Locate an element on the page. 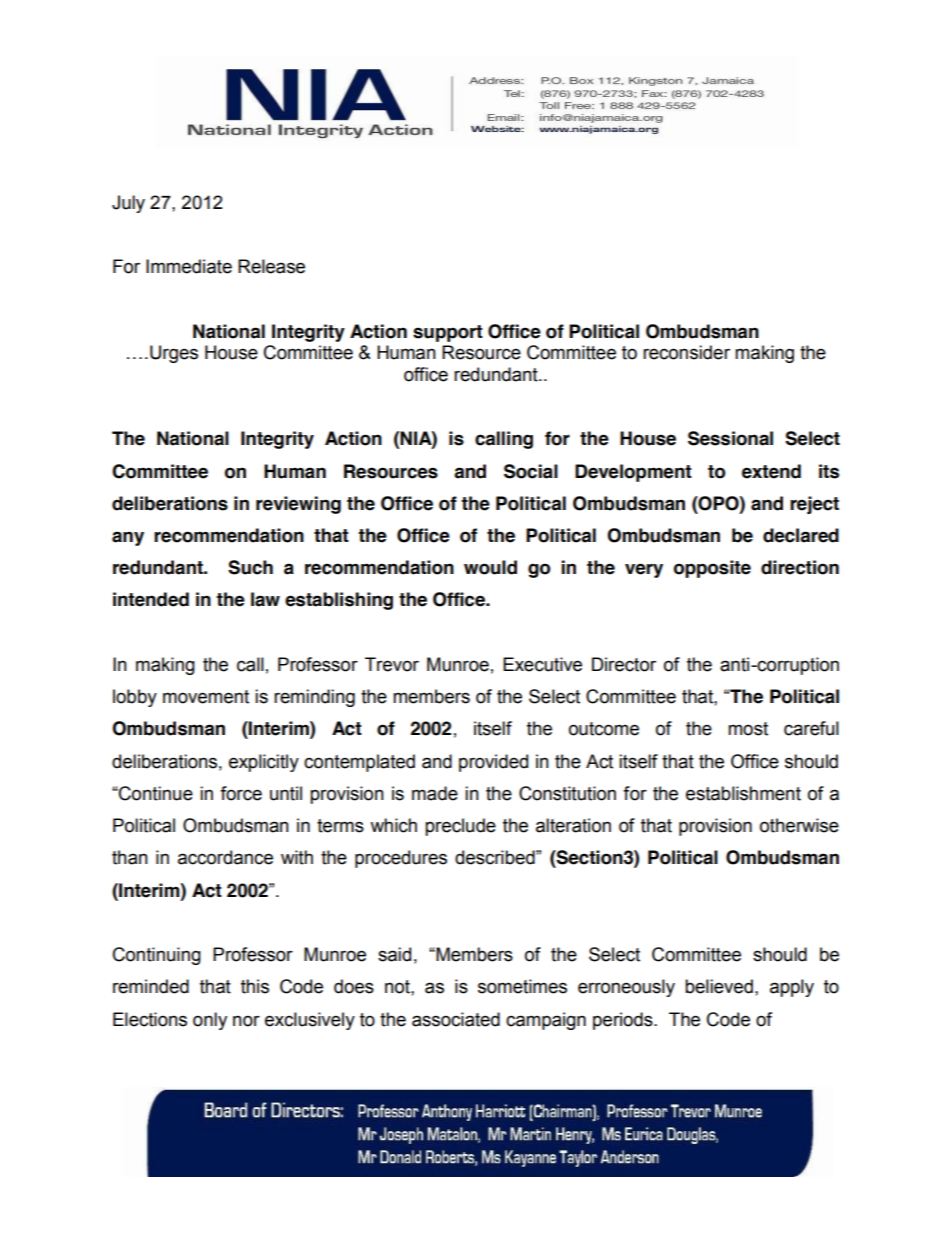  only is located at coordinates (210, 1021).
